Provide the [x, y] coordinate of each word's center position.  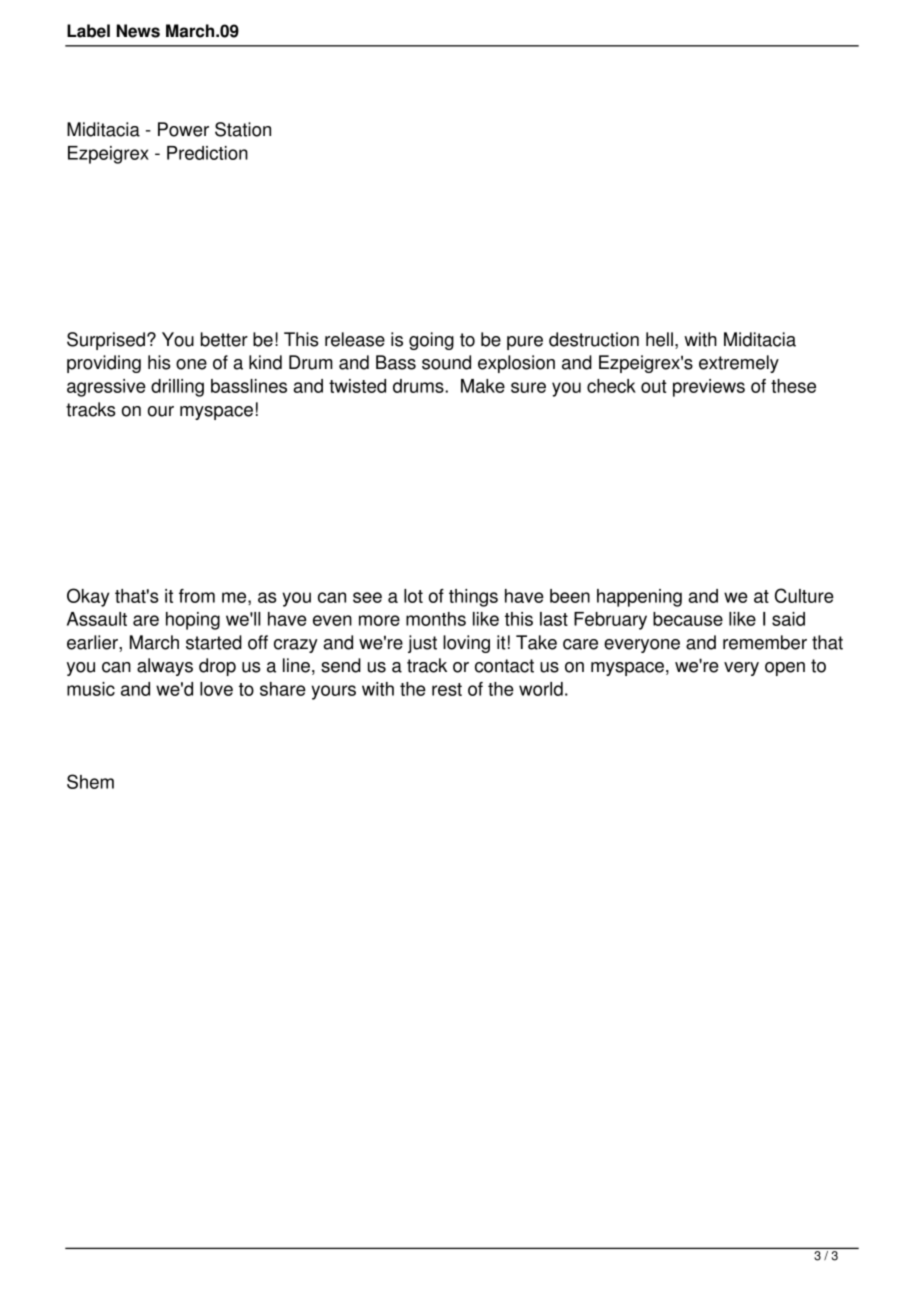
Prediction [207, 153]
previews [709, 388]
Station [243, 129]
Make [483, 386]
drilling [177, 388]
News [138, 31]
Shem [90, 781]
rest [447, 689]
